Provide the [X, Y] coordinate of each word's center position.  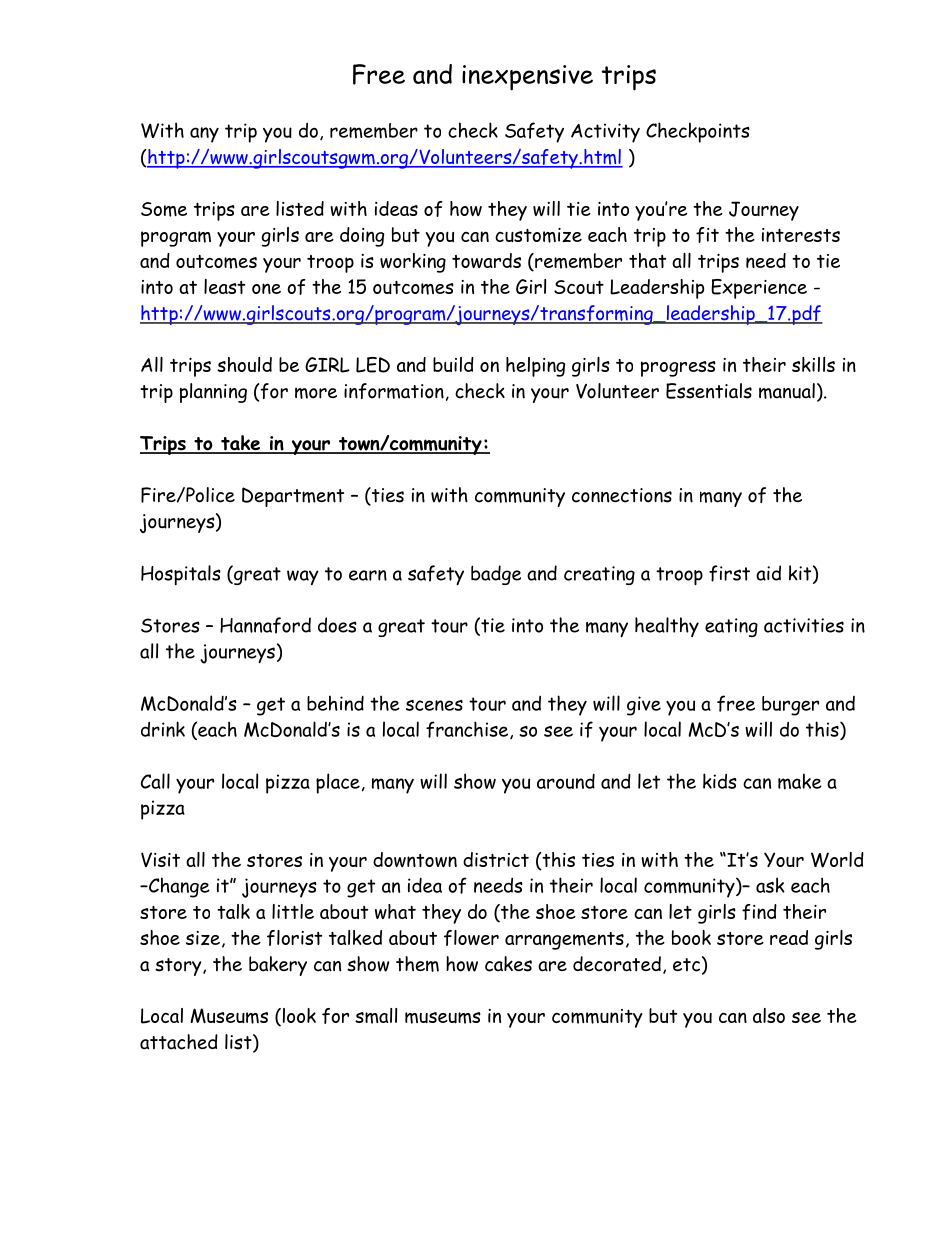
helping [535, 367]
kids [720, 781]
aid [768, 573]
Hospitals [181, 575]
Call [155, 781]
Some [164, 209]
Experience [759, 289]
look [298, 1017]
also [769, 1015]
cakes [508, 964]
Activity [605, 133]
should [244, 364]
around [566, 781]
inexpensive [527, 78]
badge [496, 575]
